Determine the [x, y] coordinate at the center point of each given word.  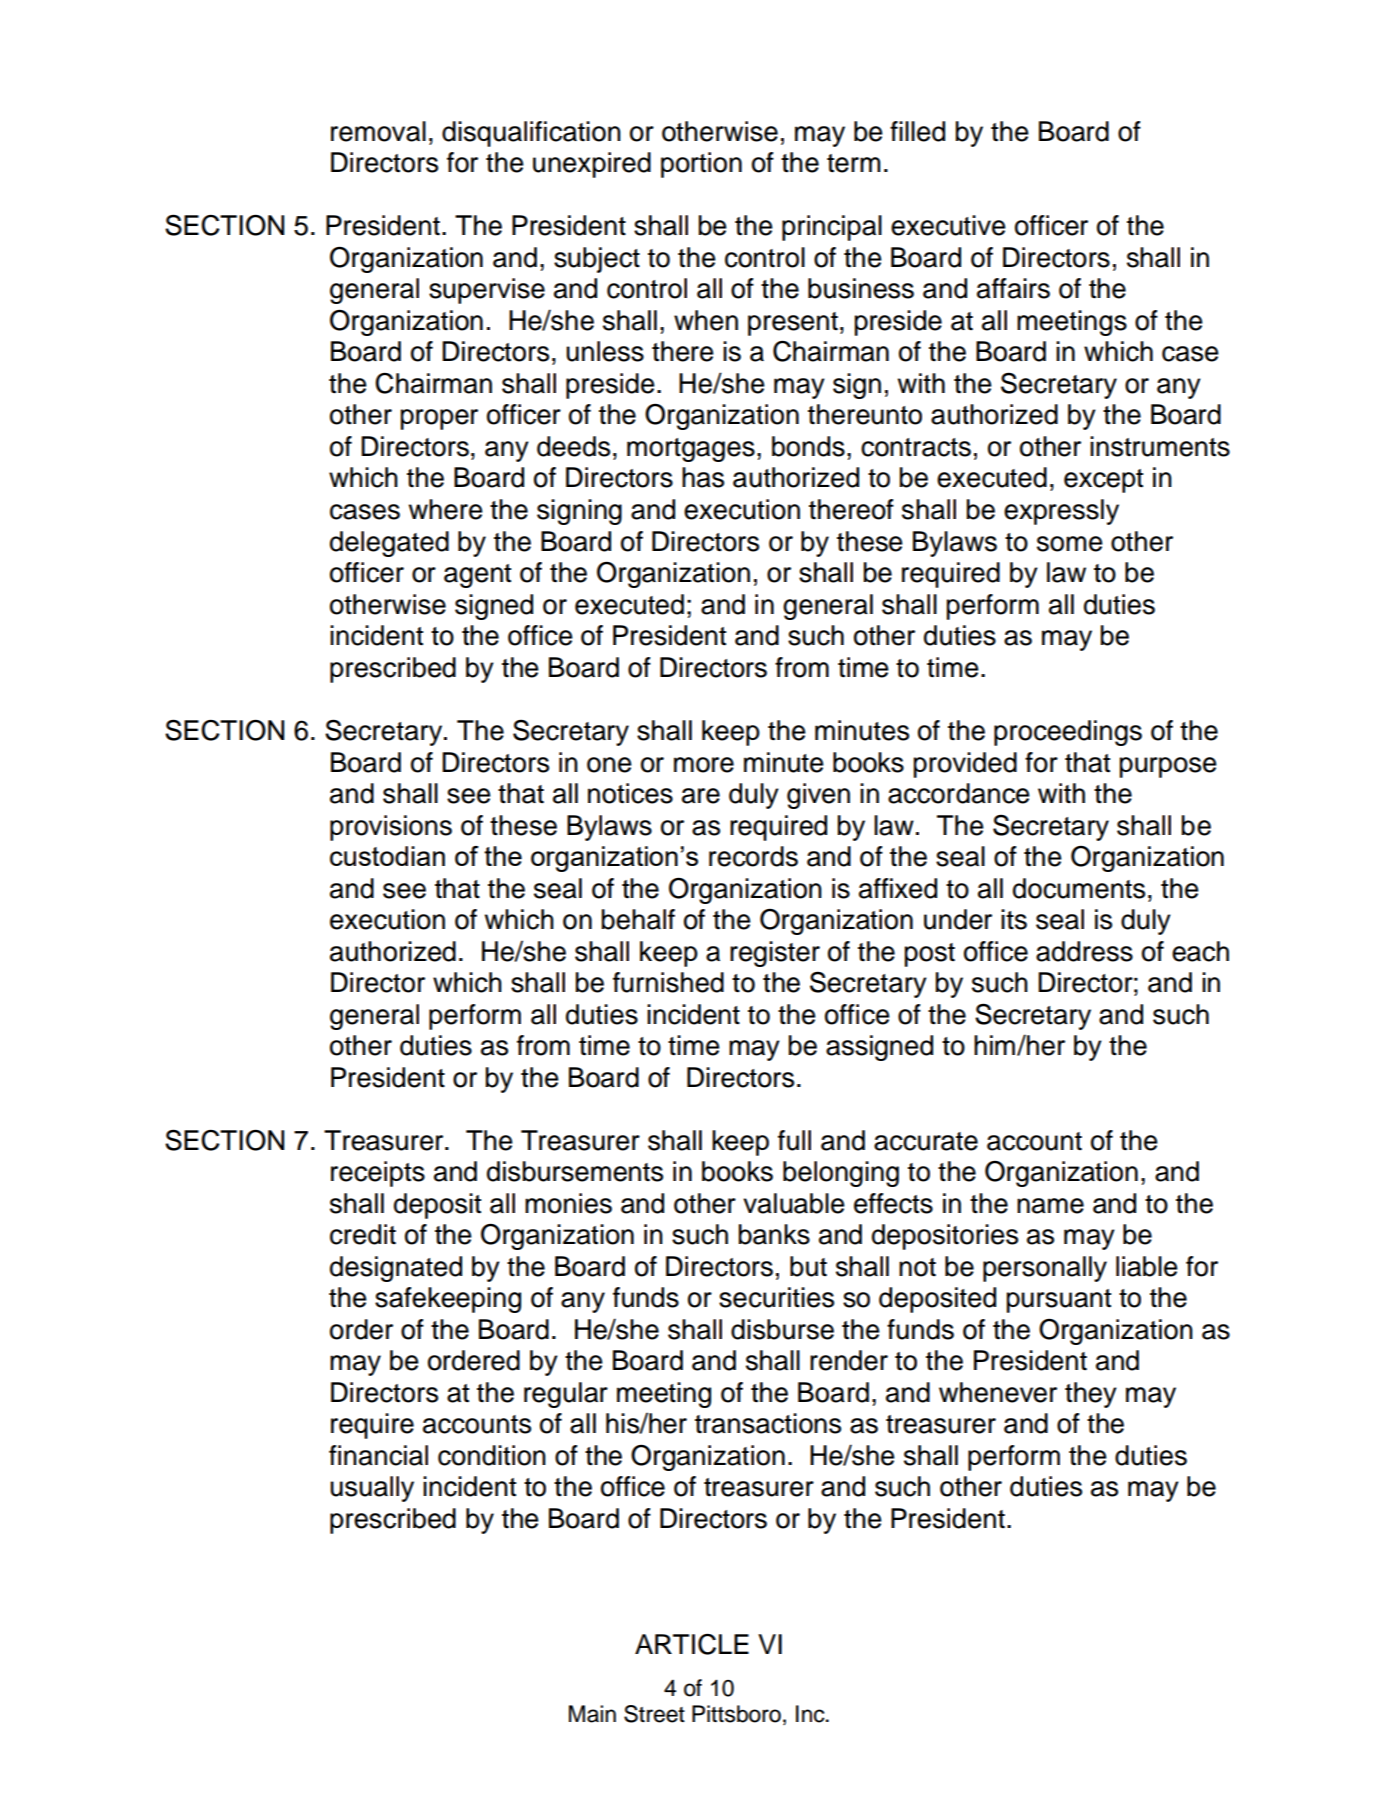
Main [592, 1714]
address [1084, 951]
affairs [1013, 288]
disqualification [531, 134]
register [775, 954]
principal [832, 228]
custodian [387, 856]
